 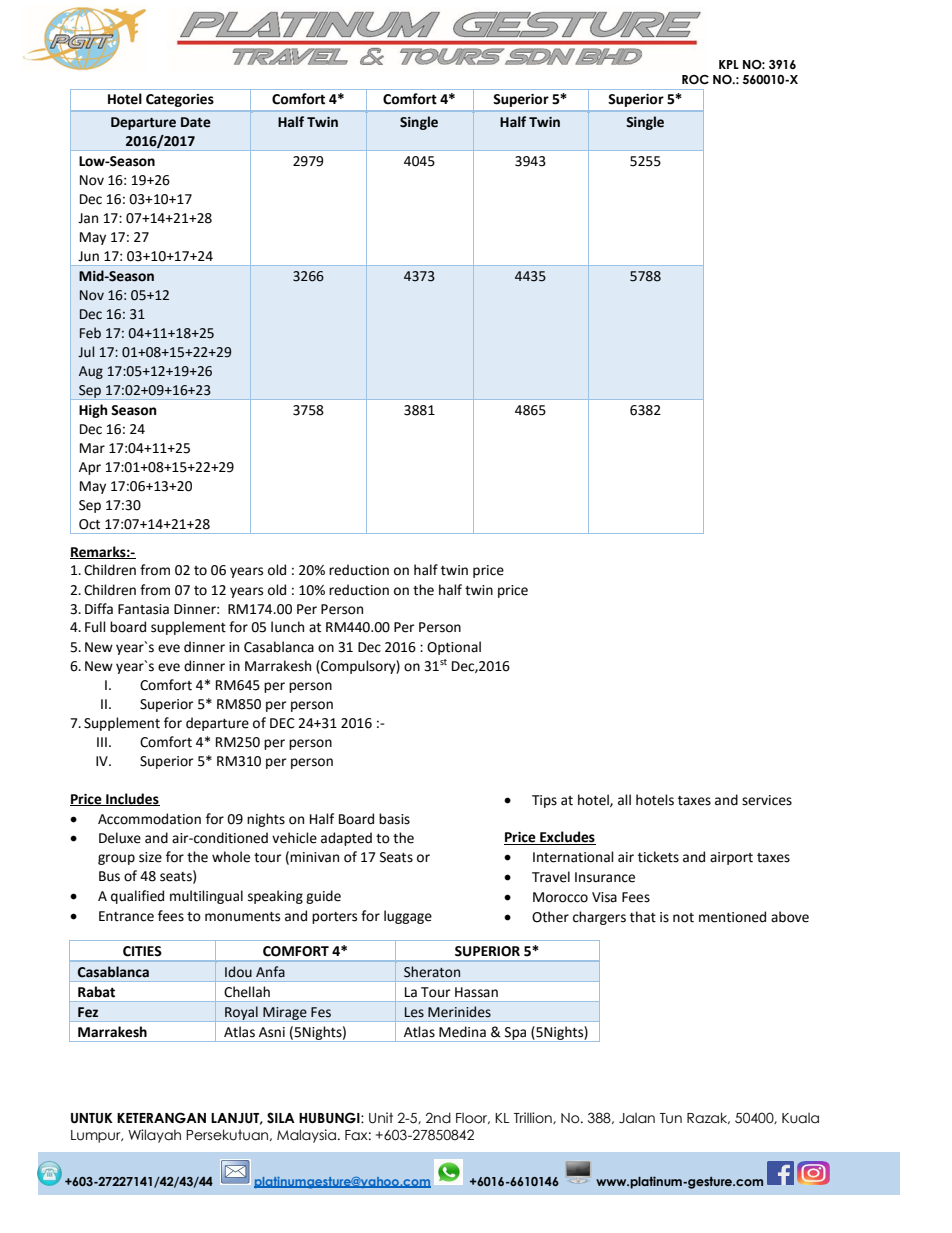 I want to click on Fantasia, so click(x=143, y=609).
